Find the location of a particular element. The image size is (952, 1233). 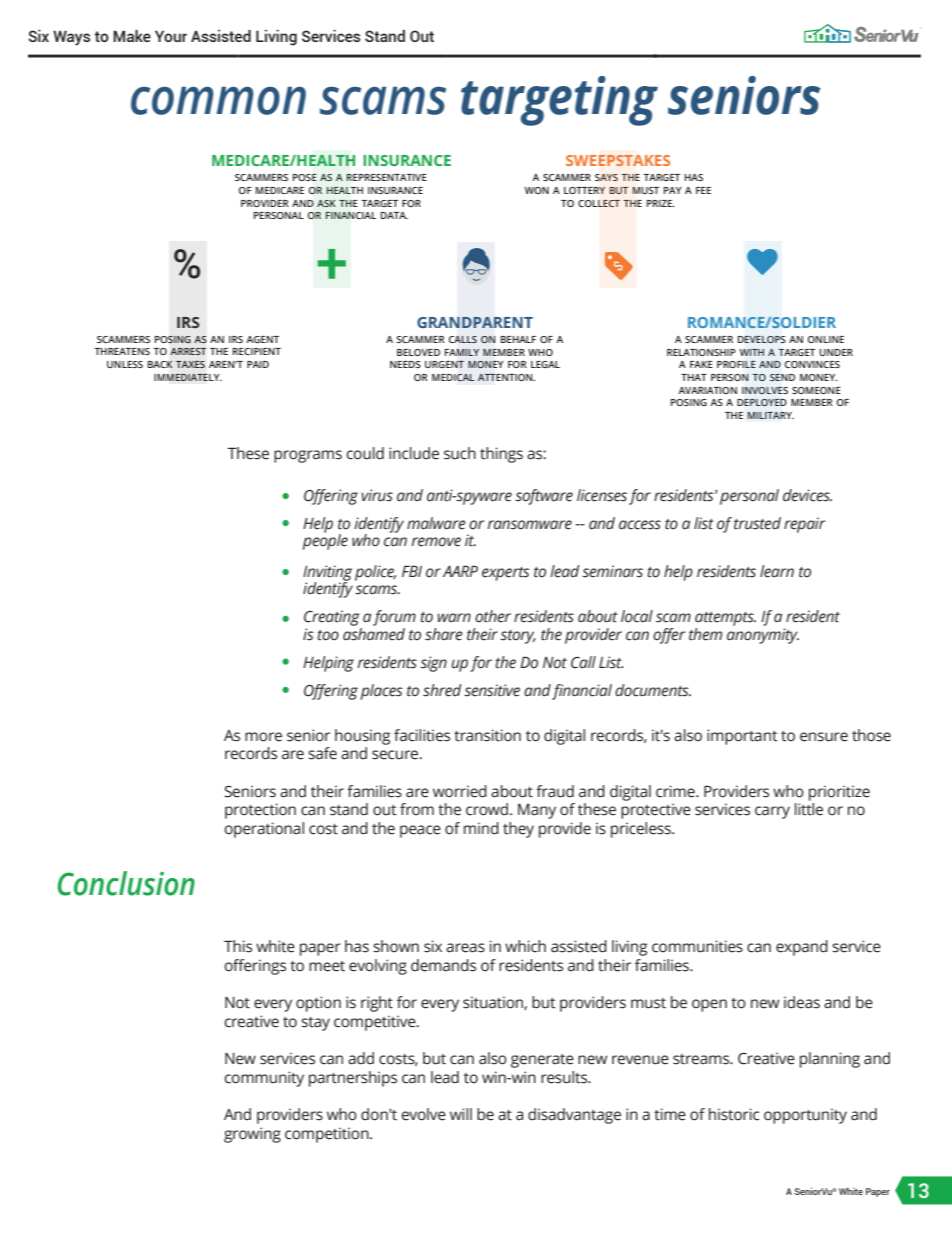

will is located at coordinates (461, 1114).
